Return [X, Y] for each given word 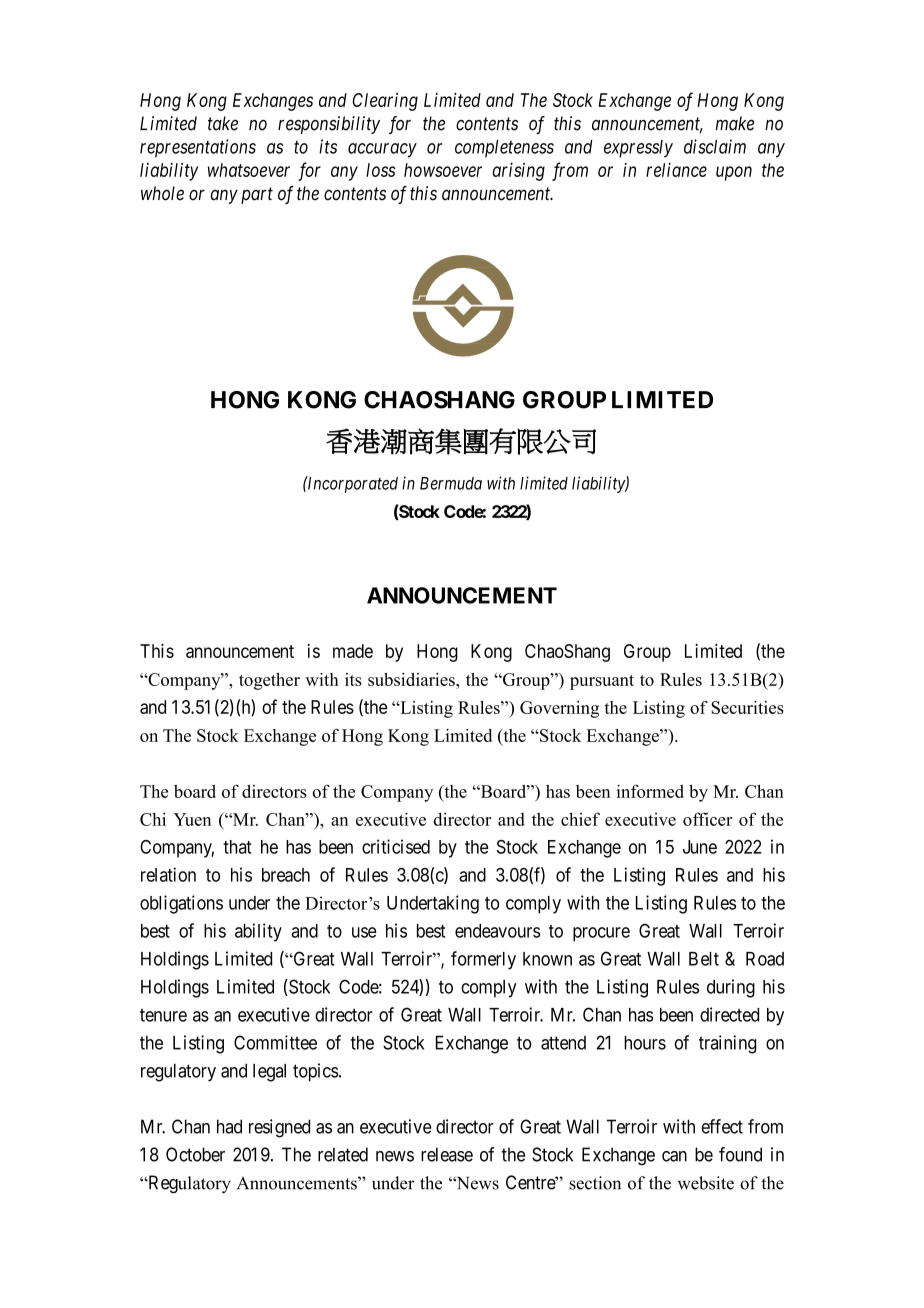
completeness [504, 148]
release [447, 1154]
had [229, 1126]
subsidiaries [412, 679]
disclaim [715, 146]
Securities [747, 707]
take [223, 123]
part [257, 195]
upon [734, 173]
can [674, 1156]
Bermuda [451, 483]
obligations [181, 904]
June [700, 847]
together [269, 681]
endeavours [498, 931]
